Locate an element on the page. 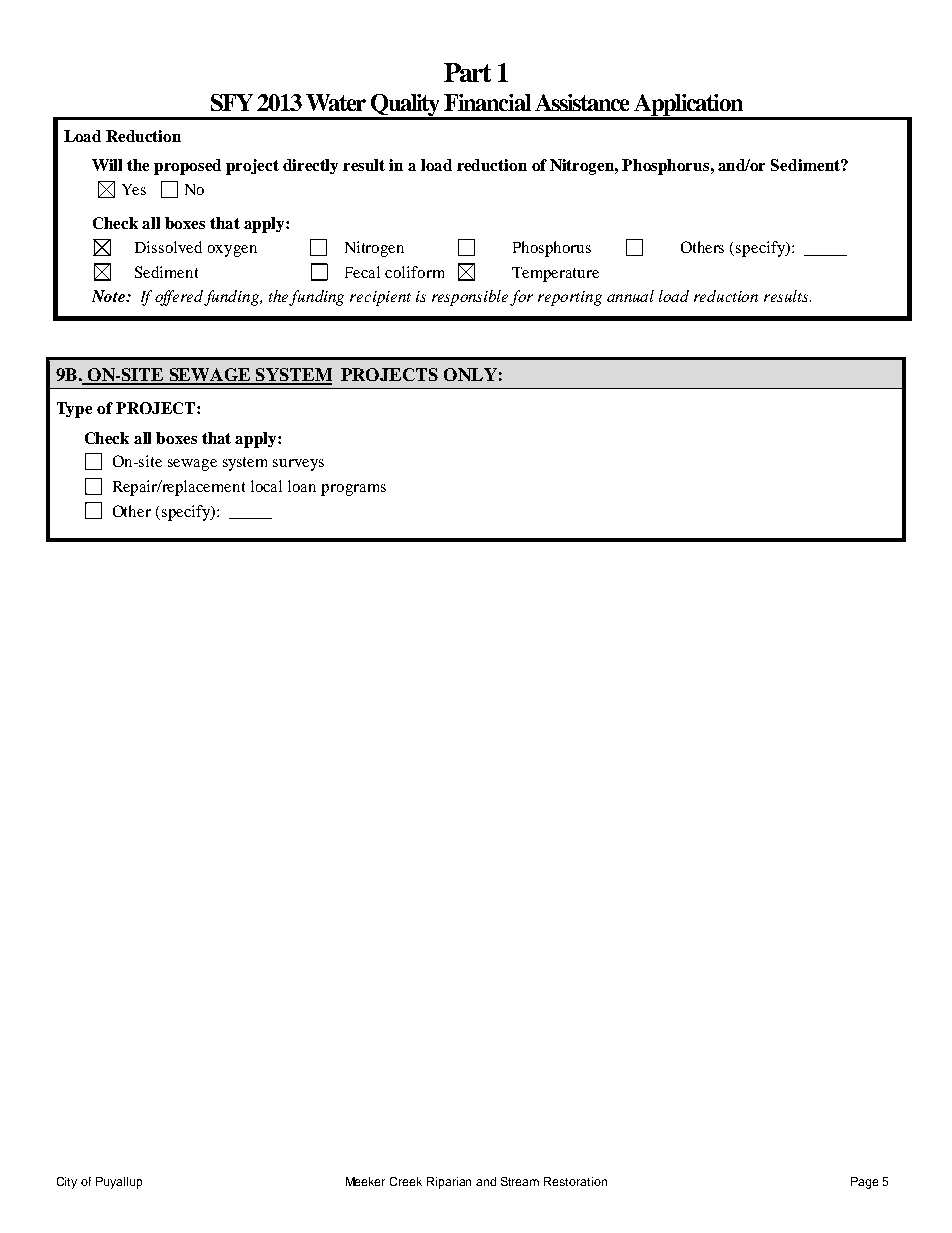  annual is located at coordinates (630, 296).
